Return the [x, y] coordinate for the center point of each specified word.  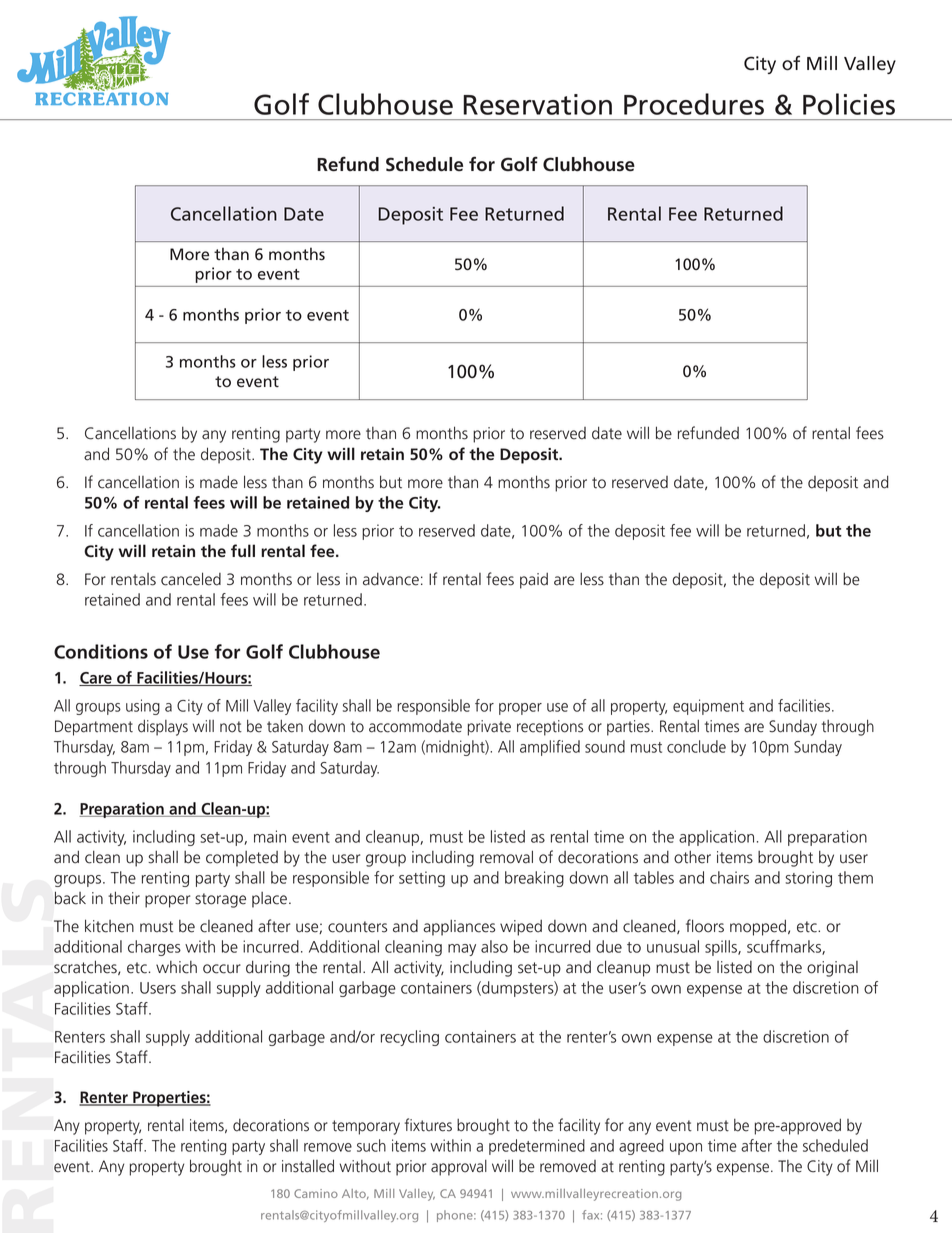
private [489, 728]
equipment [708, 707]
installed [308, 1166]
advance [391, 579]
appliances [459, 927]
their [124, 898]
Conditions [101, 651]
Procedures [694, 104]
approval [459, 1168]
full [243, 550]
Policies [849, 104]
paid [534, 581]
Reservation [537, 104]
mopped [758, 927]
